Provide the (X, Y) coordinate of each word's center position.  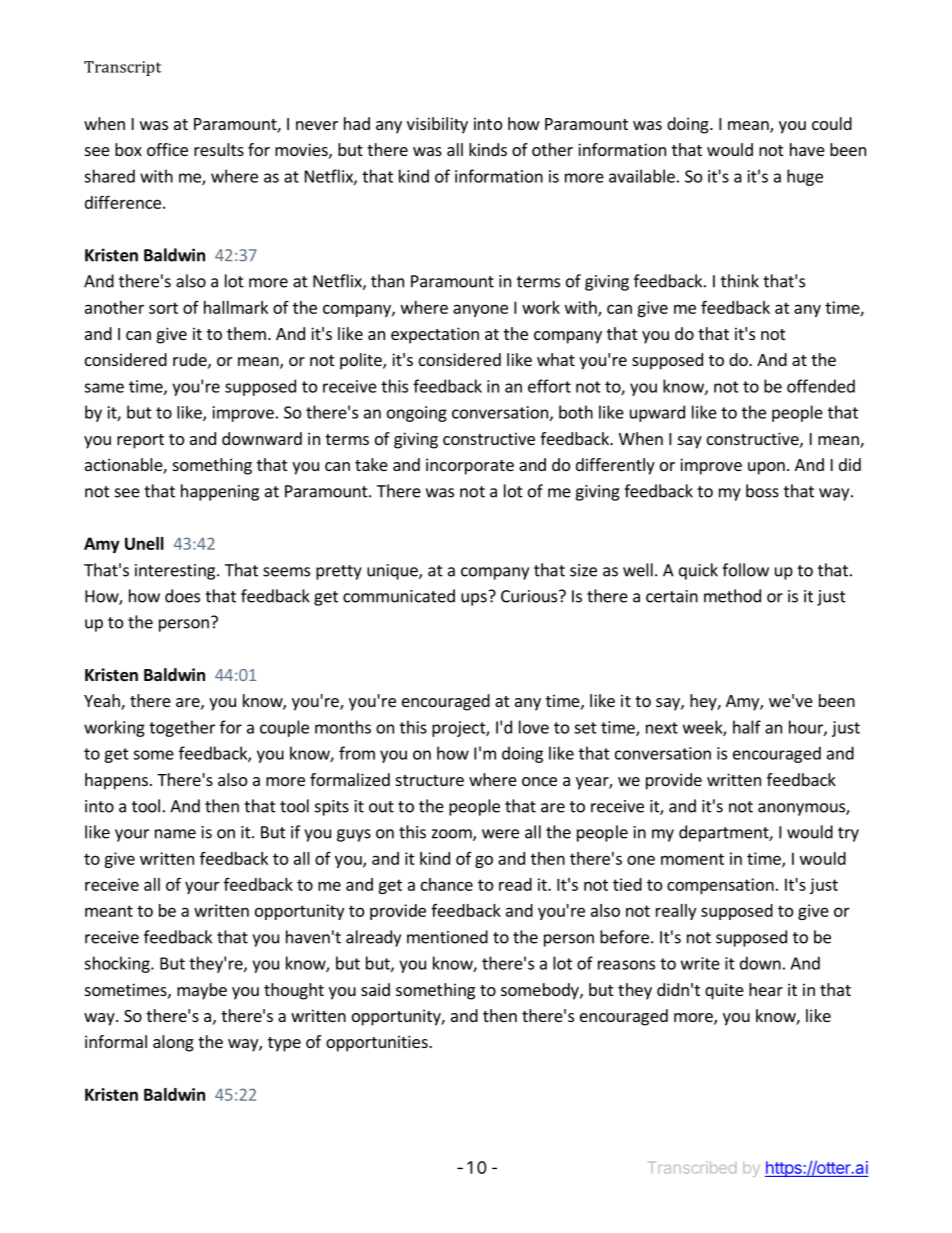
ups (474, 599)
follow (745, 570)
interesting (176, 572)
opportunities (378, 1043)
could (832, 123)
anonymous (802, 809)
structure (430, 780)
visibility (437, 125)
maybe (202, 991)
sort (163, 308)
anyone (480, 310)
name (175, 834)
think (740, 281)
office (167, 149)
